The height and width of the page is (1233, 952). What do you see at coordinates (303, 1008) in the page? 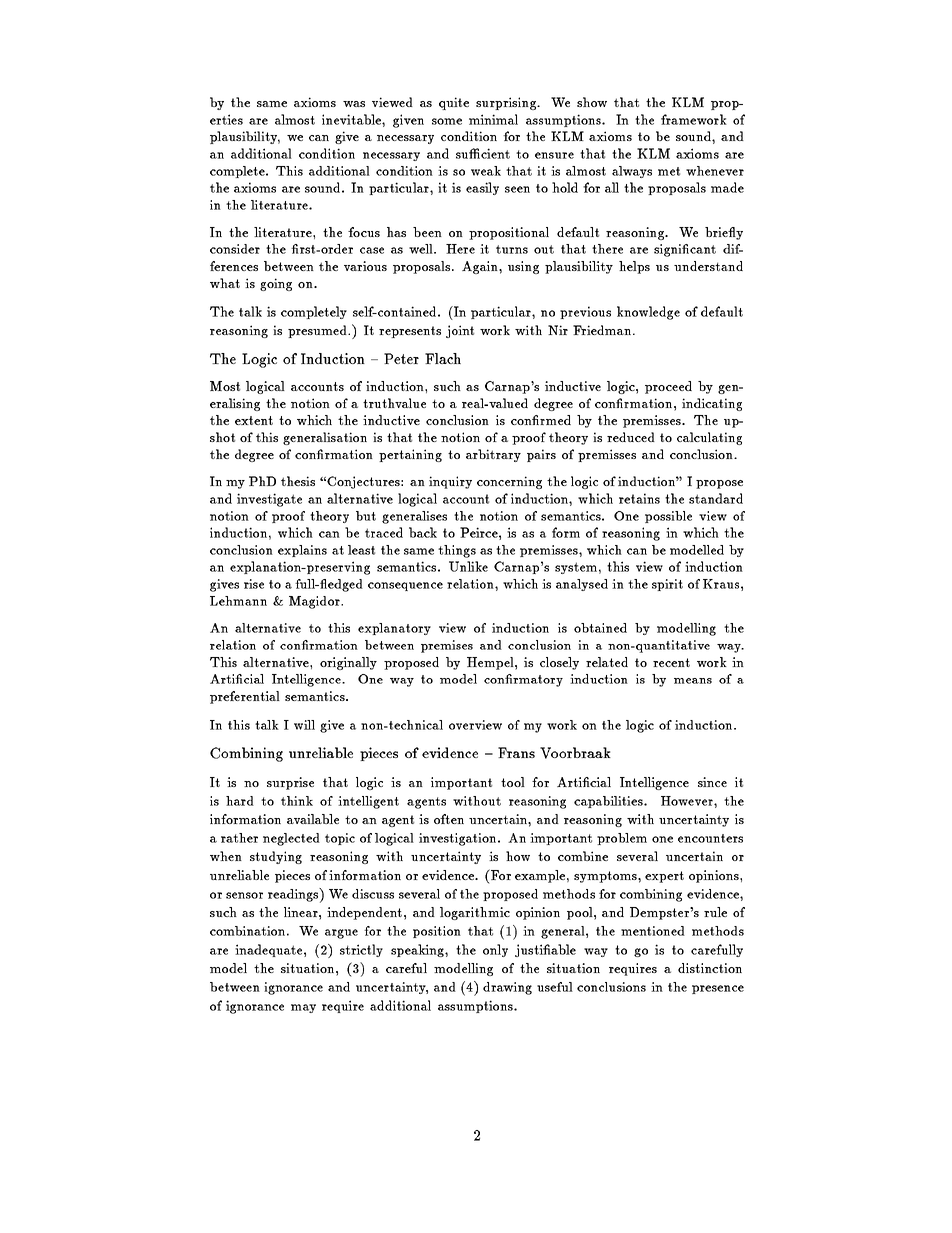
I see `may` at bounding box center [303, 1008].
